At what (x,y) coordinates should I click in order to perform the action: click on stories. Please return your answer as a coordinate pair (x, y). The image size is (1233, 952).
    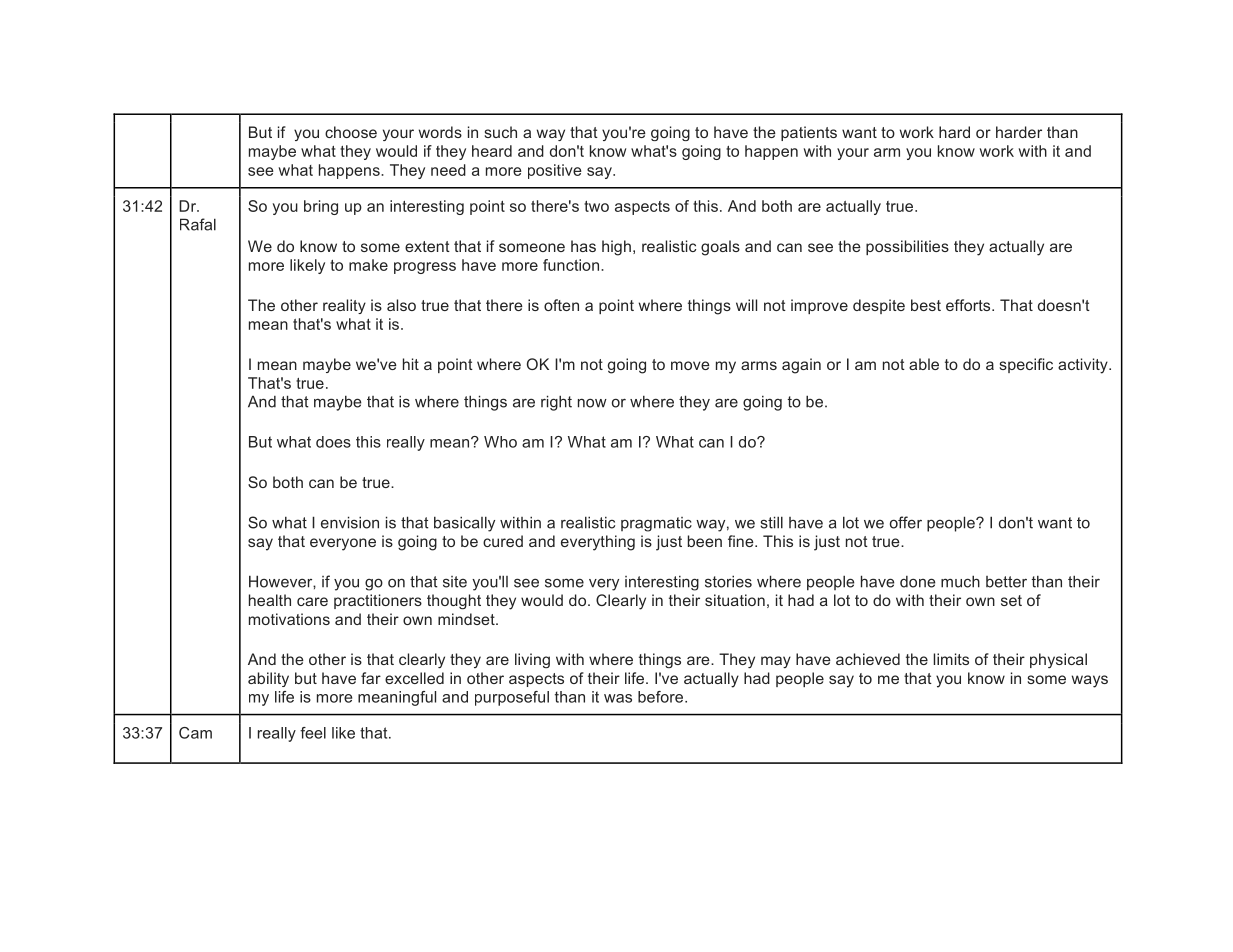
    Looking at the image, I should click on (728, 581).
